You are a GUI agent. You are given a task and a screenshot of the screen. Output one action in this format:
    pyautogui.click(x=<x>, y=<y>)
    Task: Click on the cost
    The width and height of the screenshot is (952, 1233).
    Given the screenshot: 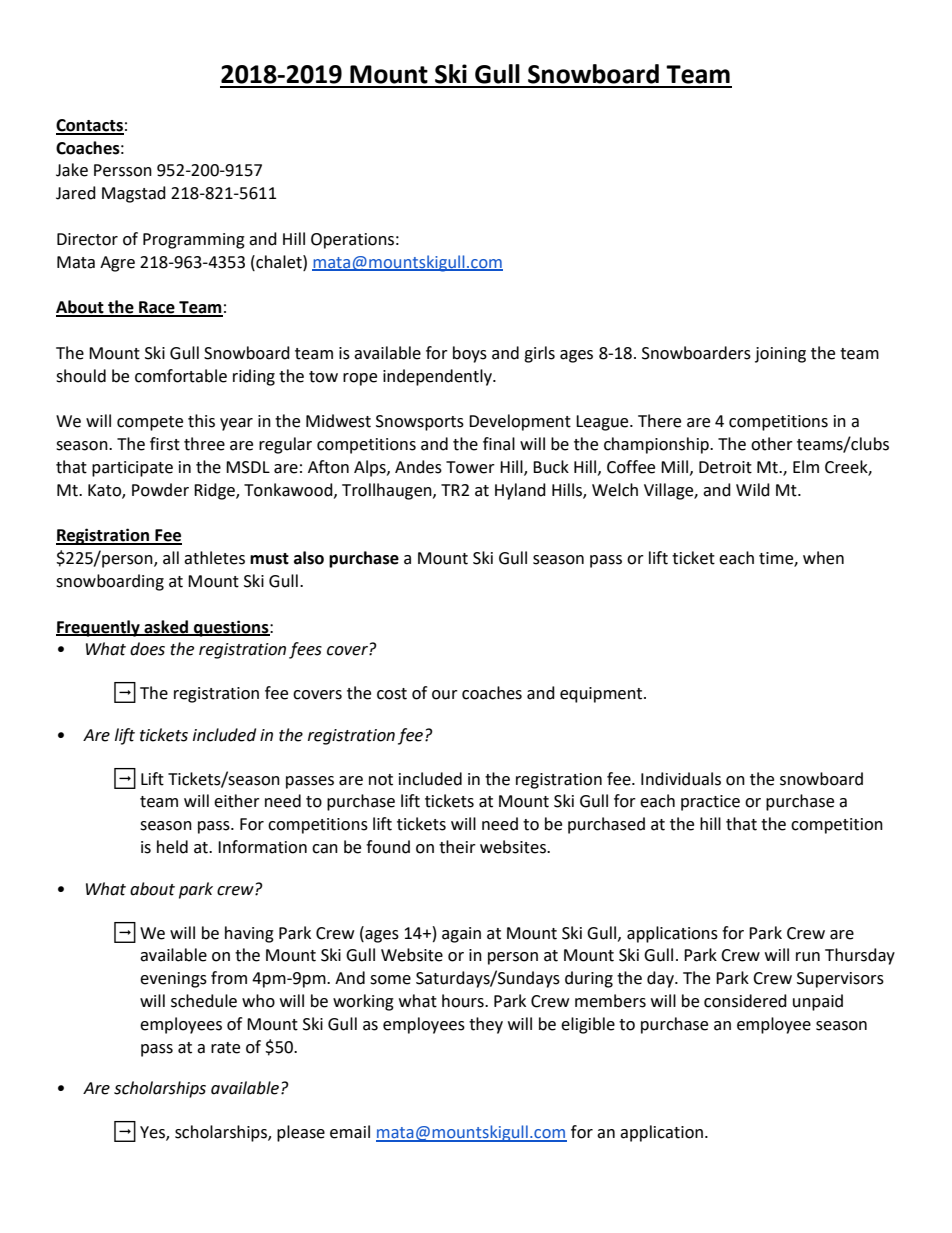 What is the action you would take?
    pyautogui.click(x=392, y=694)
